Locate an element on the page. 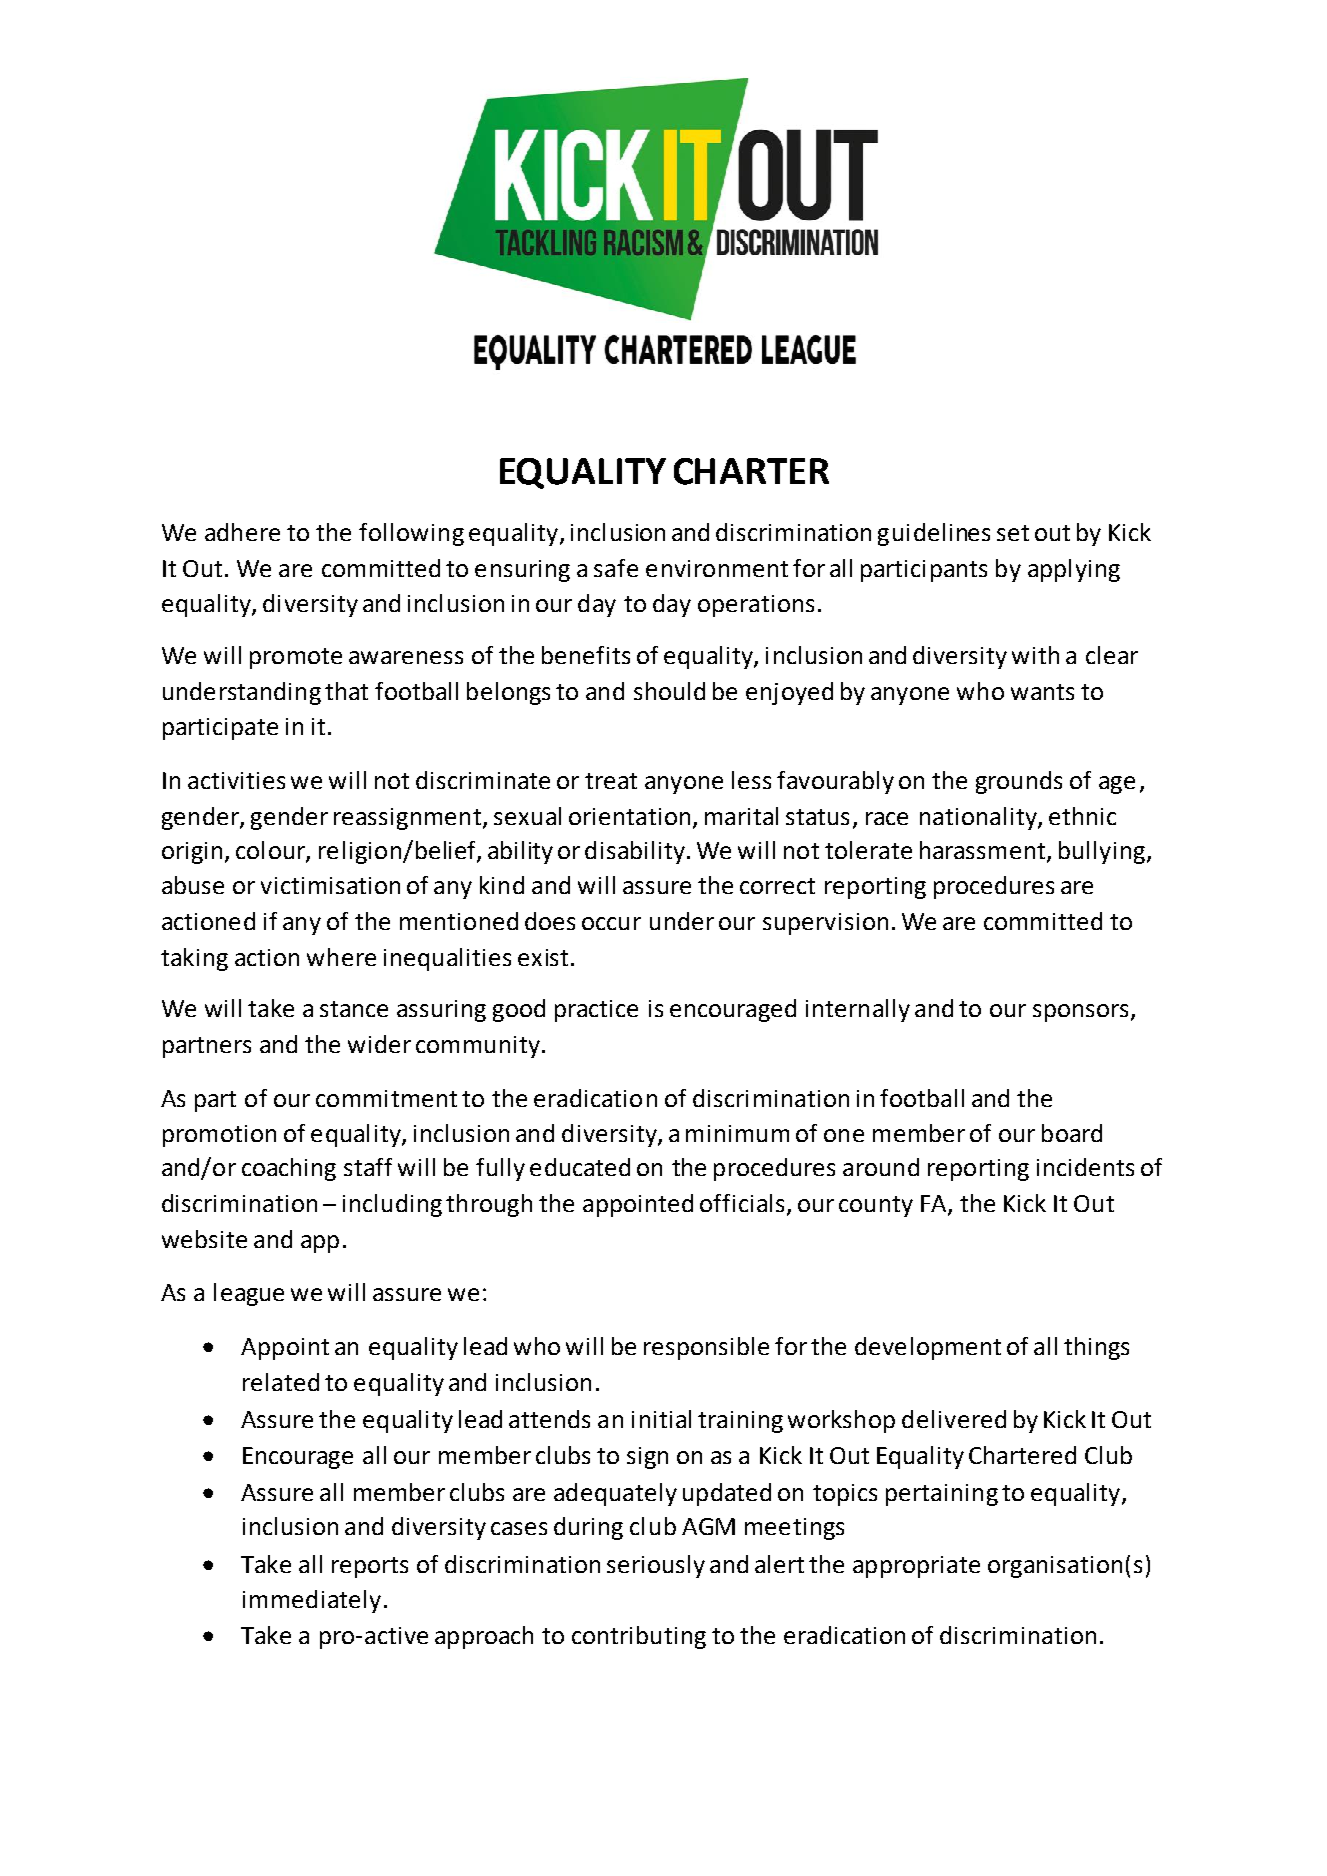  commitment is located at coordinates (386, 1098).
